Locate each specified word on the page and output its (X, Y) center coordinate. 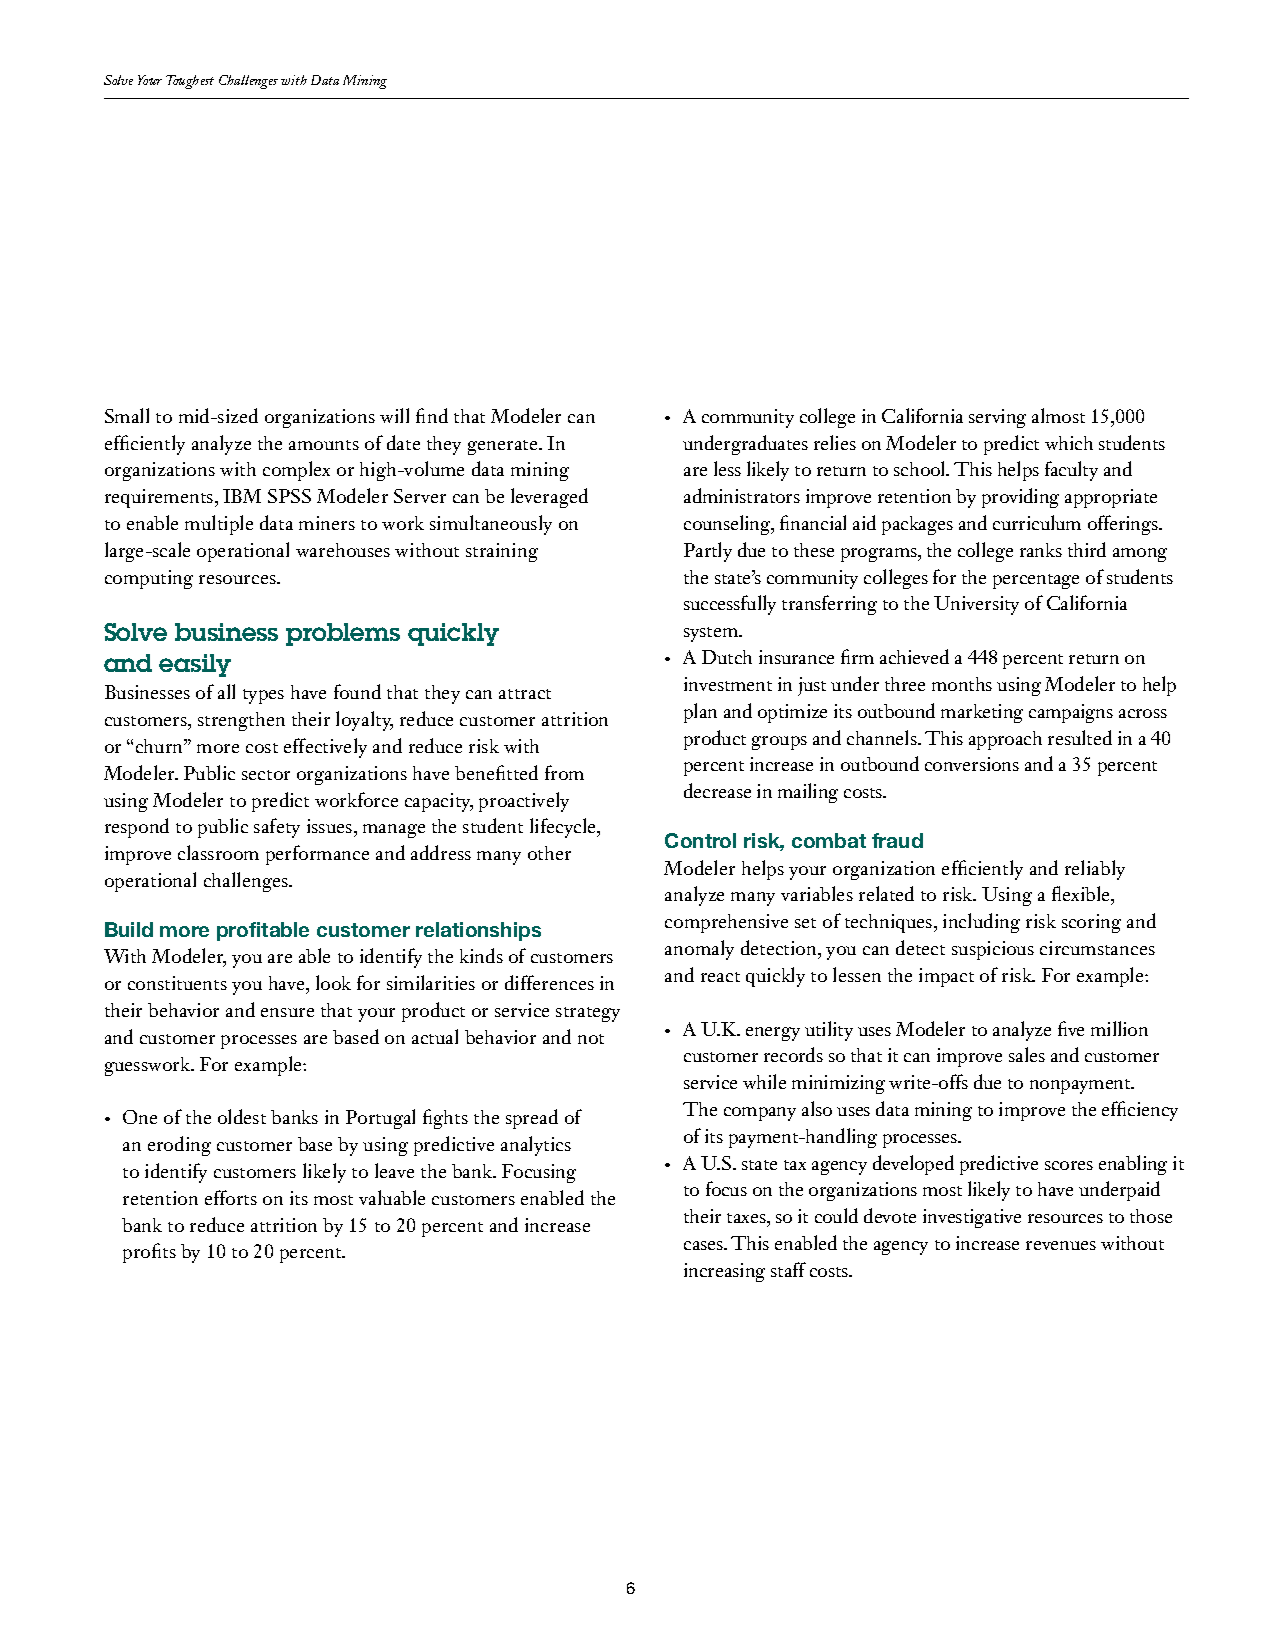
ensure (287, 1012)
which (1069, 443)
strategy (588, 1014)
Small (127, 415)
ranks (1041, 550)
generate (504, 447)
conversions (972, 764)
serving (997, 418)
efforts (231, 1197)
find (432, 415)
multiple (219, 525)
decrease (717, 790)
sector (266, 775)
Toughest (190, 82)
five (1071, 1028)
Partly (708, 552)
